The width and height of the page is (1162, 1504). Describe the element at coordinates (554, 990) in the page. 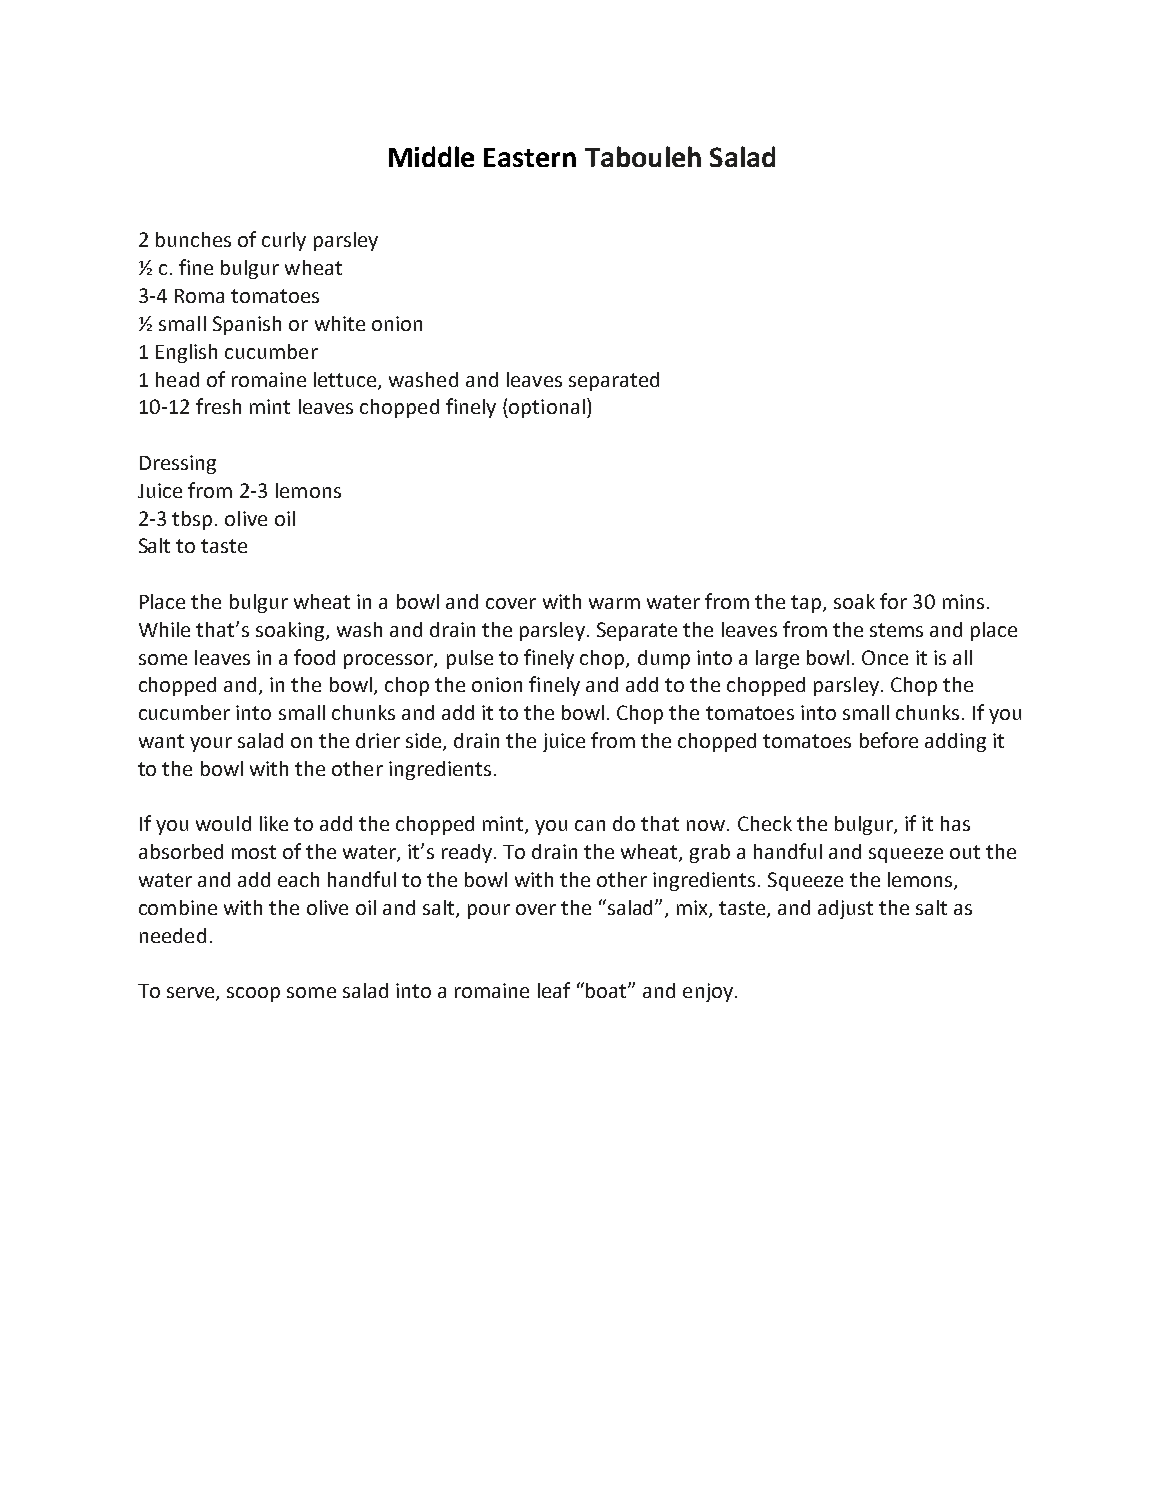

I see `leaf` at that location.
